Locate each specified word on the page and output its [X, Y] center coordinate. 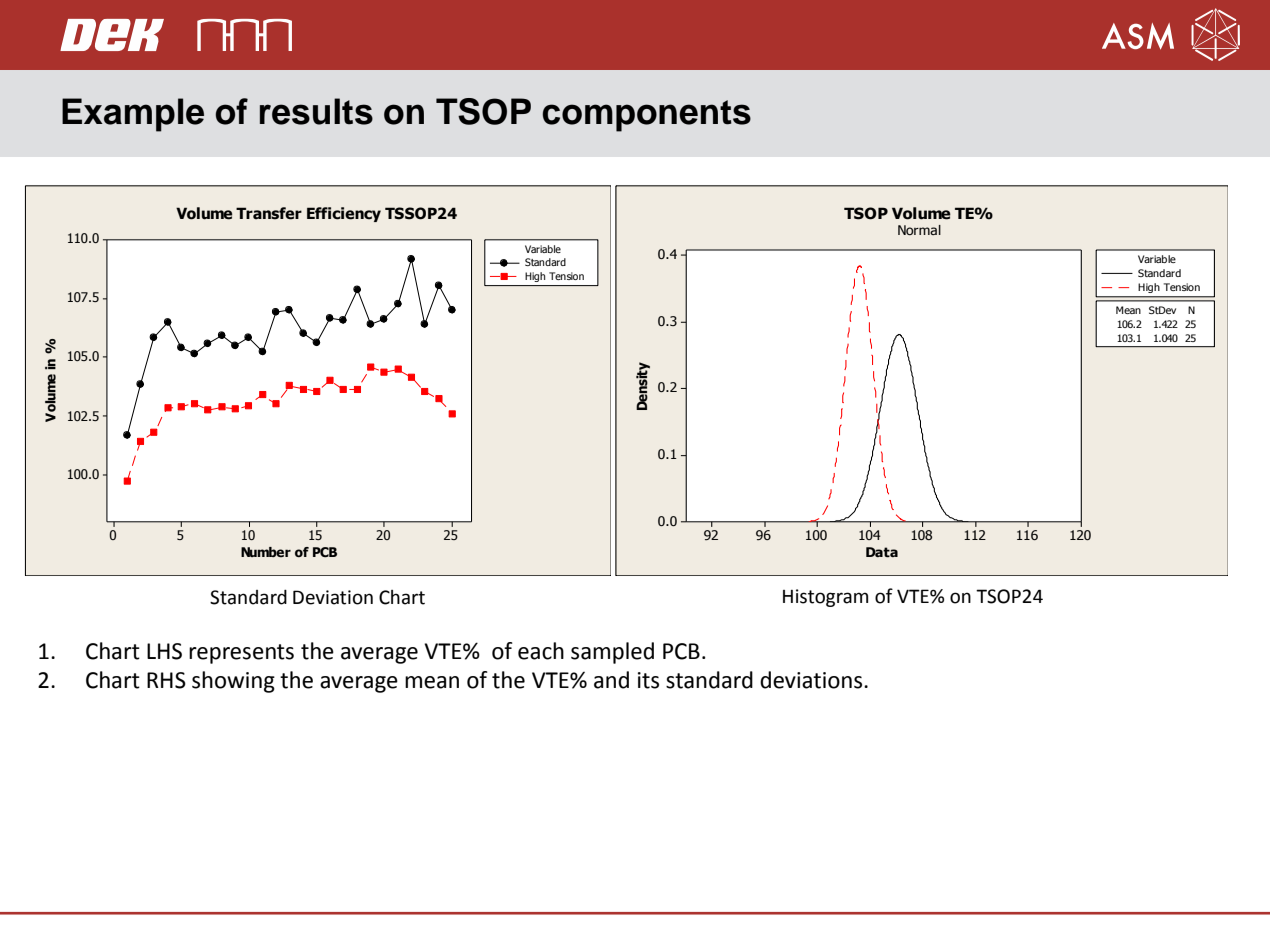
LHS [164, 651]
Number [266, 552]
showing [233, 682]
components [646, 116]
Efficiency [344, 214]
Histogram [825, 598]
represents [241, 654]
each [541, 651]
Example [133, 115]
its [648, 680]
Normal [919, 230]
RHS [166, 680]
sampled [612, 653]
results [316, 111]
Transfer [269, 213]
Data [882, 552]
